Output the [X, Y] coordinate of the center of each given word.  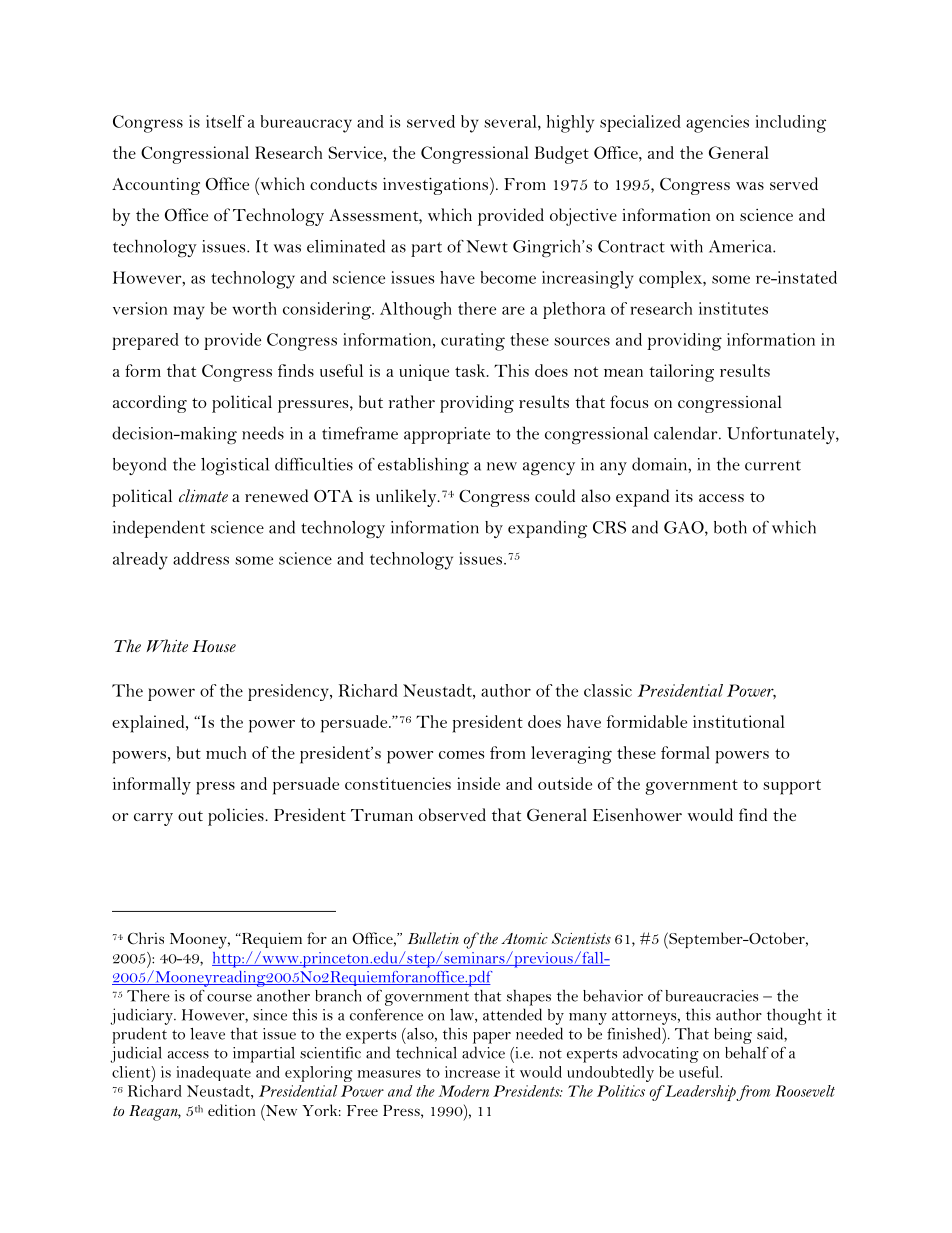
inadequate [213, 1073]
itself [225, 121]
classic [608, 690]
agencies [717, 124]
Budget [561, 155]
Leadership [700, 1093]
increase [472, 1072]
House [214, 646]
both [730, 527]
